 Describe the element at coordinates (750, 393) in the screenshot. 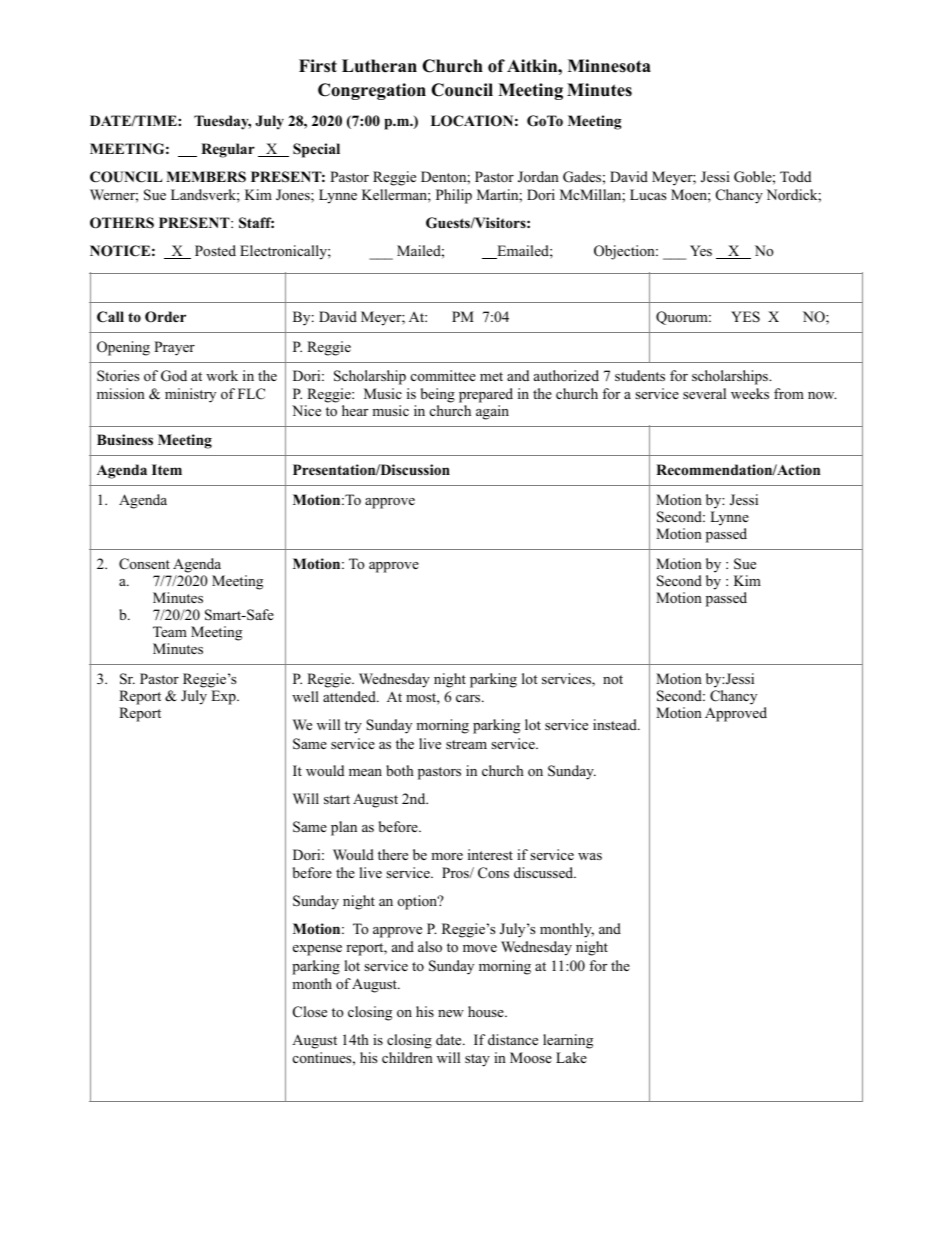

I see `weeks` at that location.
